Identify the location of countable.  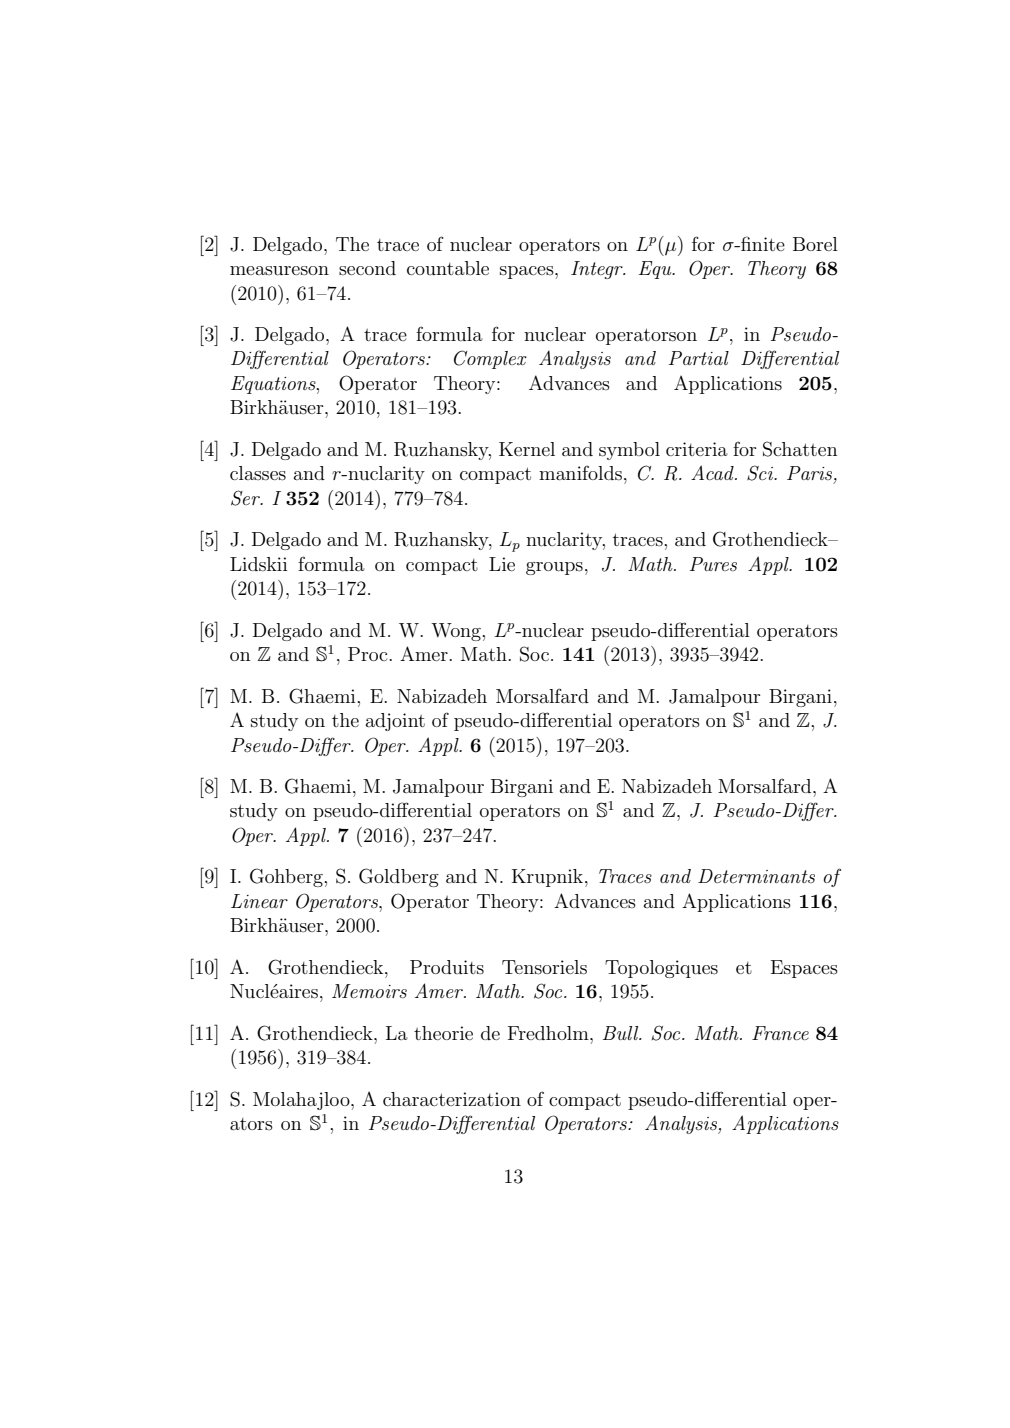
(448, 268).
